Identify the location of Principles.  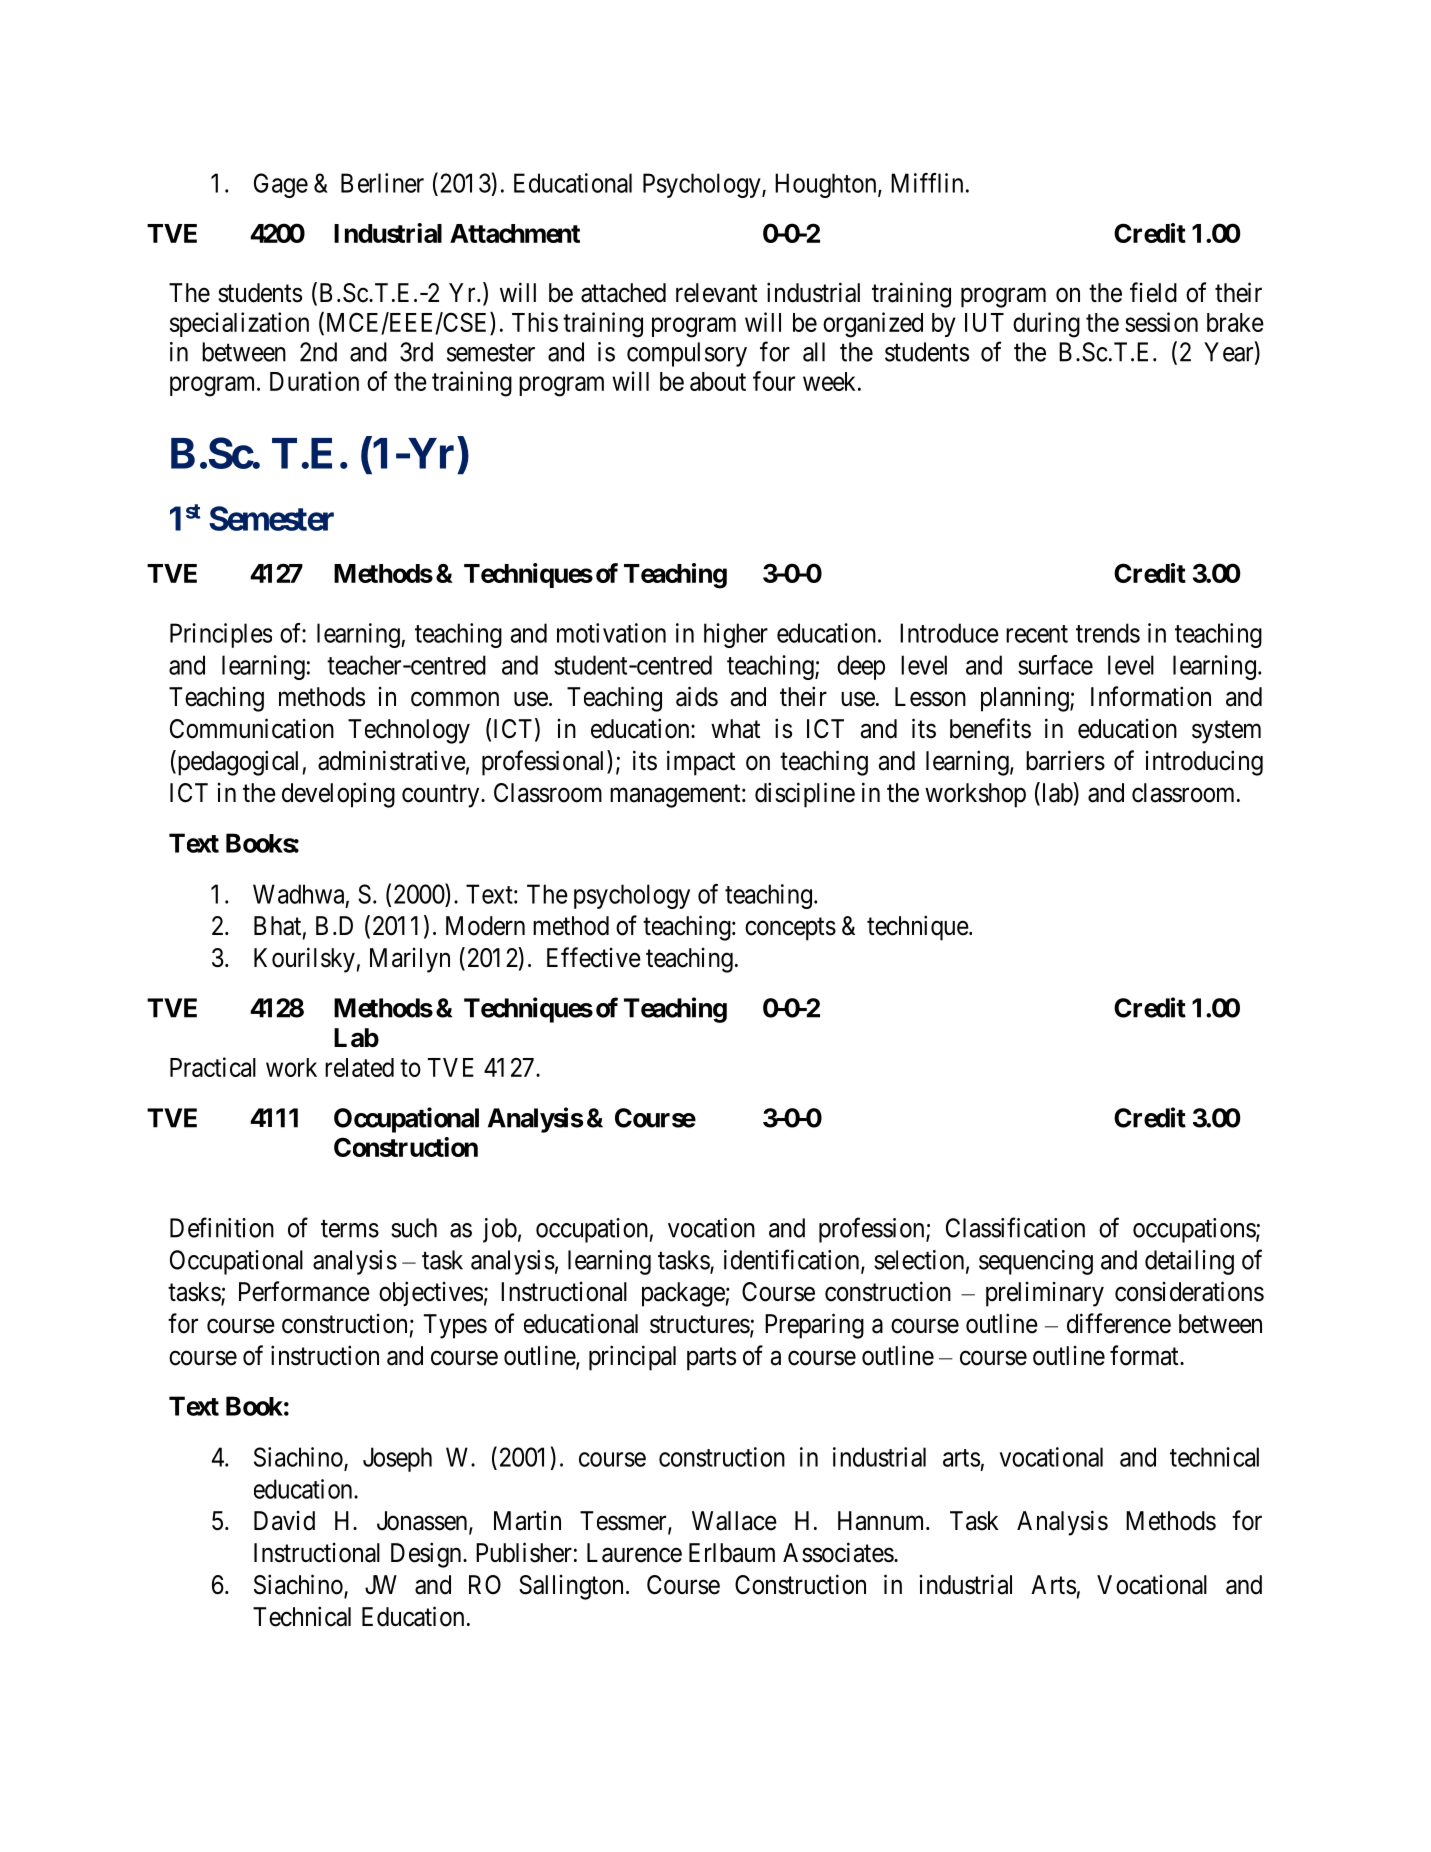
(221, 635).
